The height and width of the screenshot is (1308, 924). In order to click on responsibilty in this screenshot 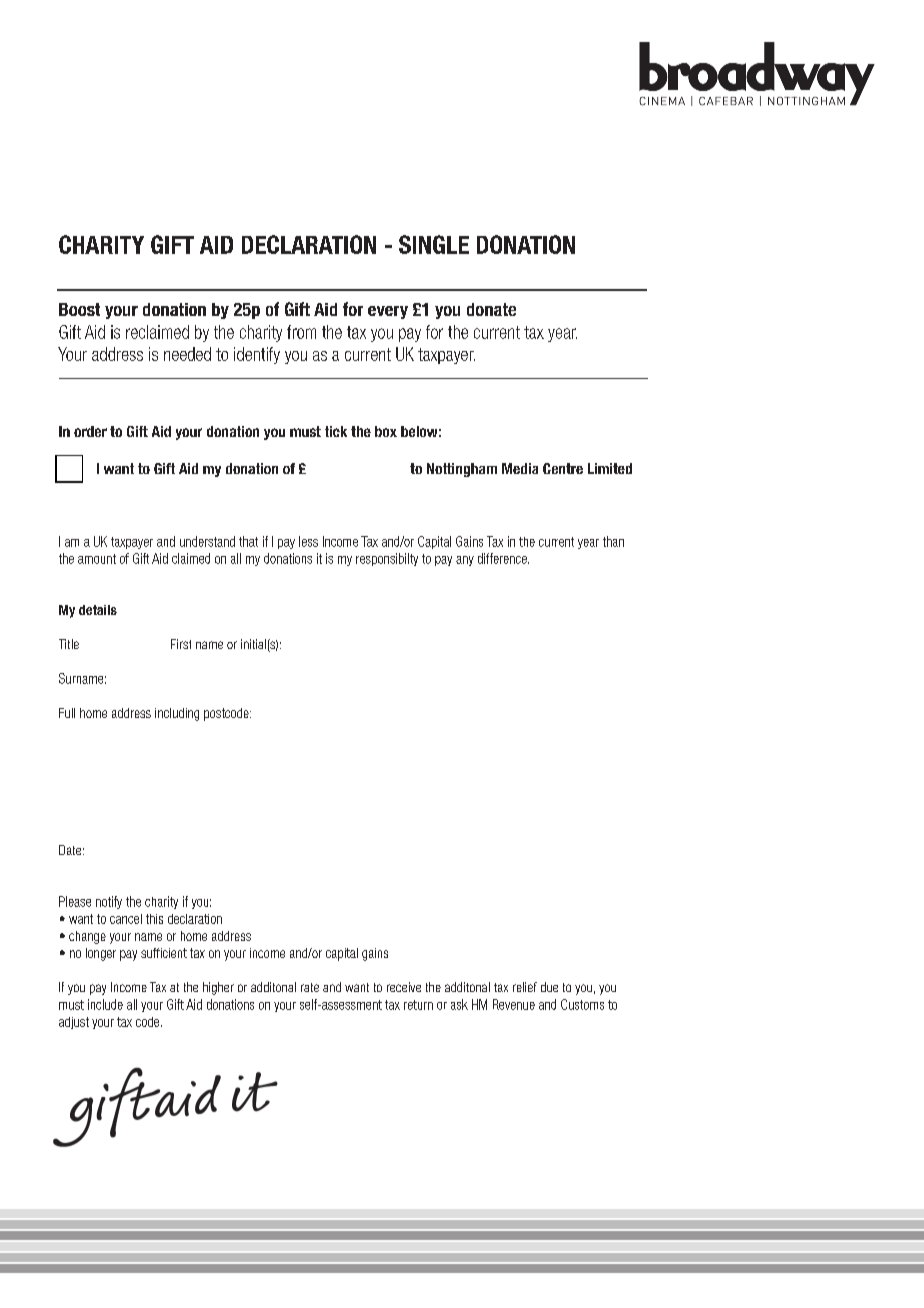, I will do `click(387, 559)`.
